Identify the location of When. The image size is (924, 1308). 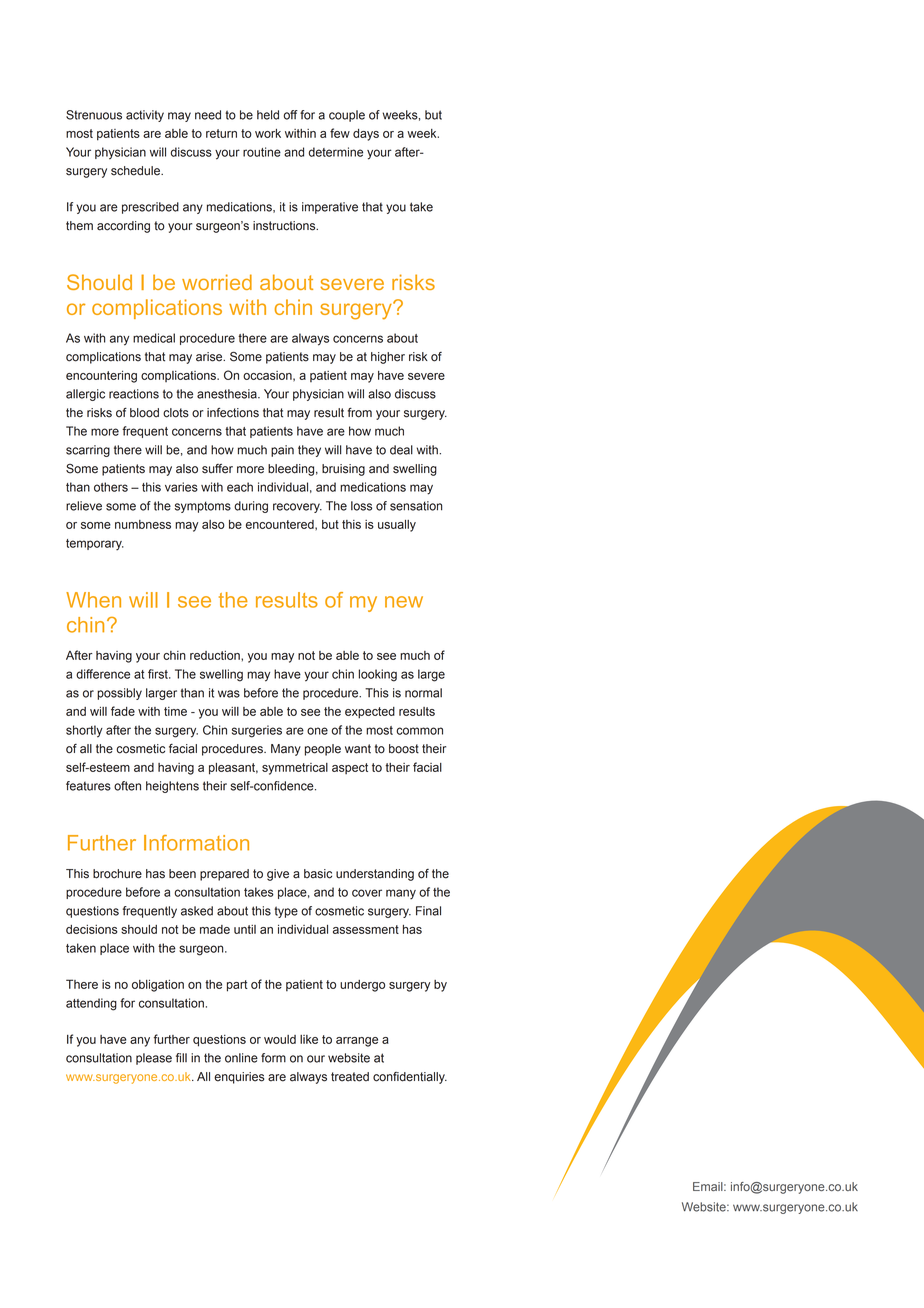
(93, 600).
